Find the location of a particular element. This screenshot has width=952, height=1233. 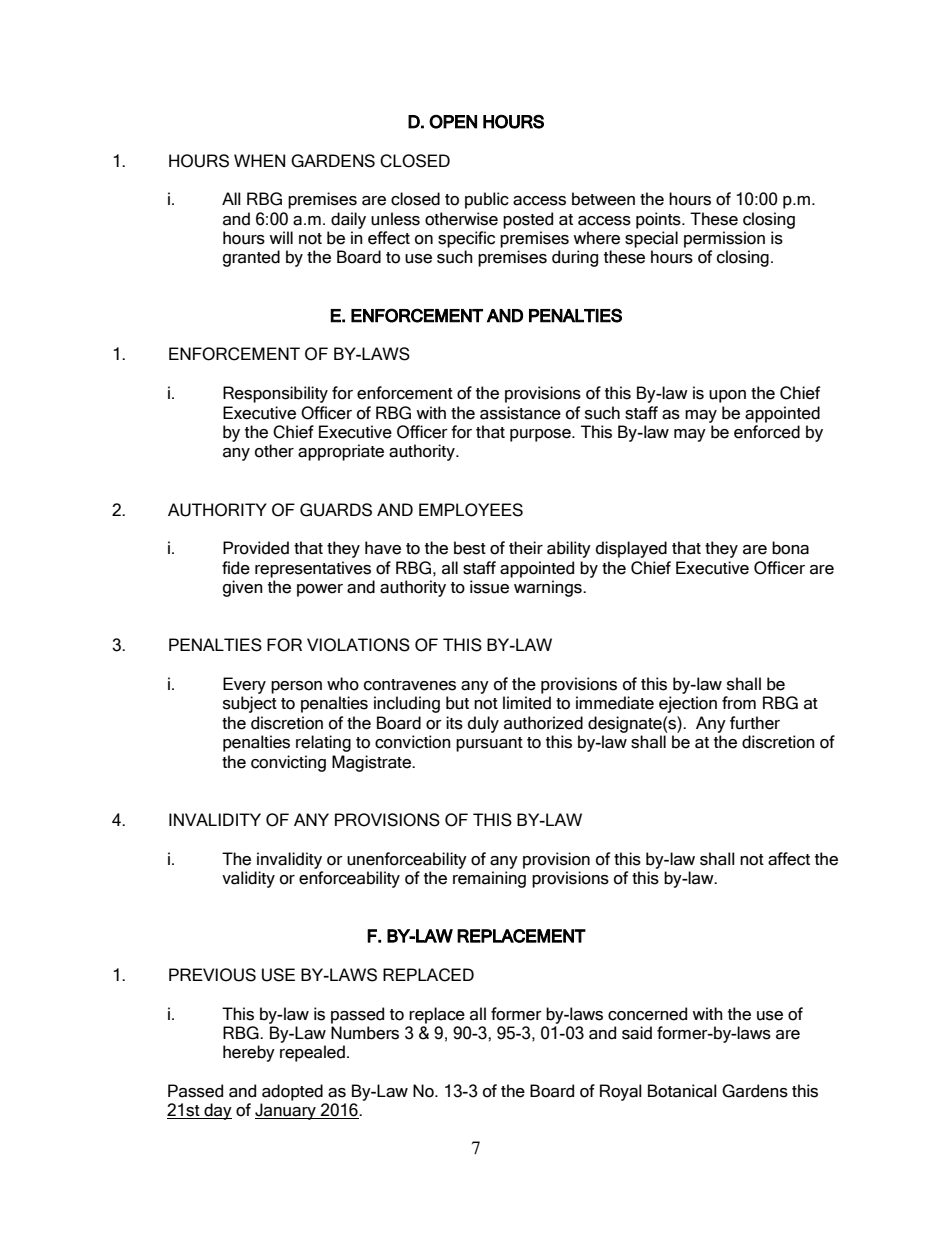

power is located at coordinates (320, 590).
